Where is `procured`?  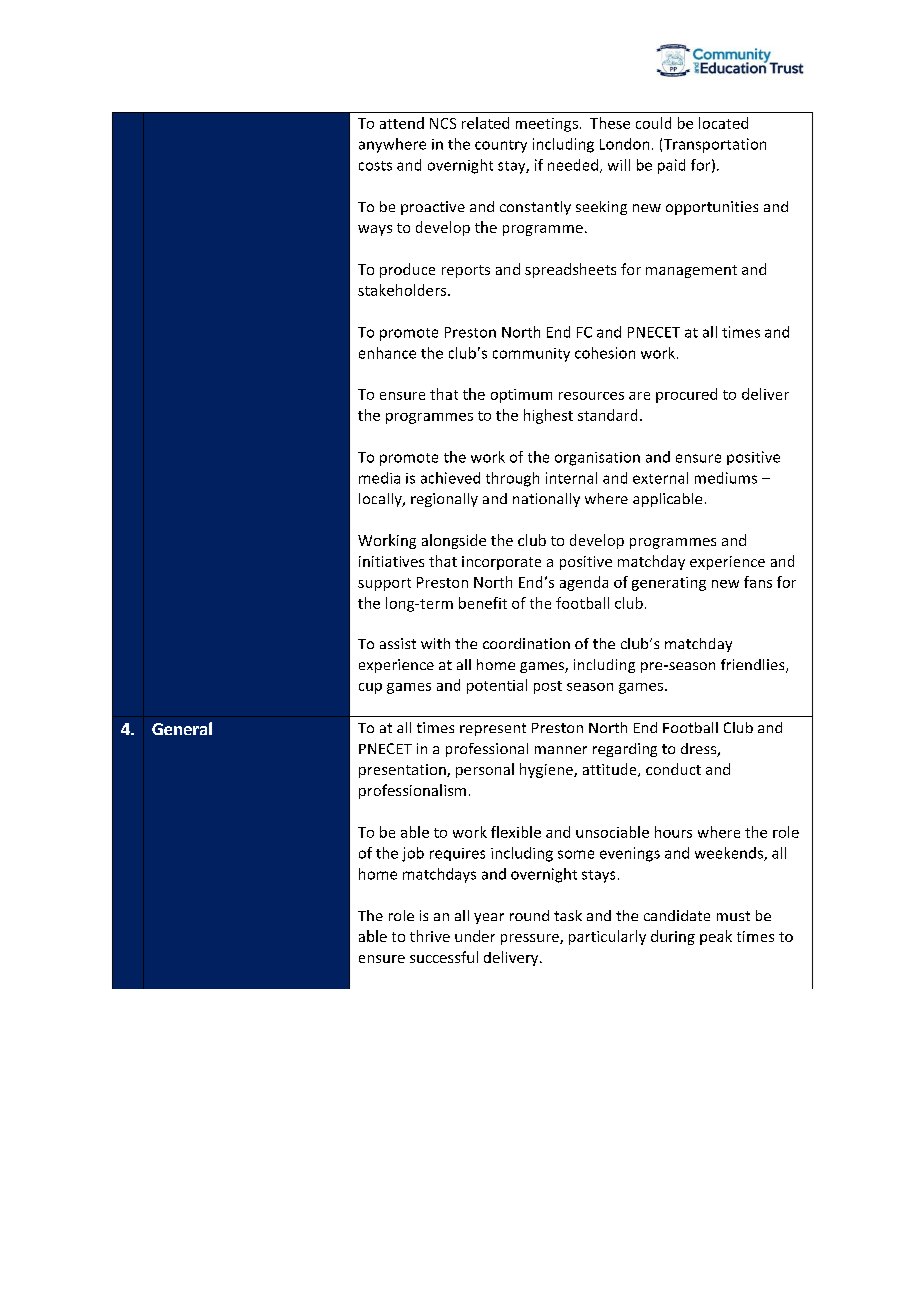
procured is located at coordinates (686, 395).
